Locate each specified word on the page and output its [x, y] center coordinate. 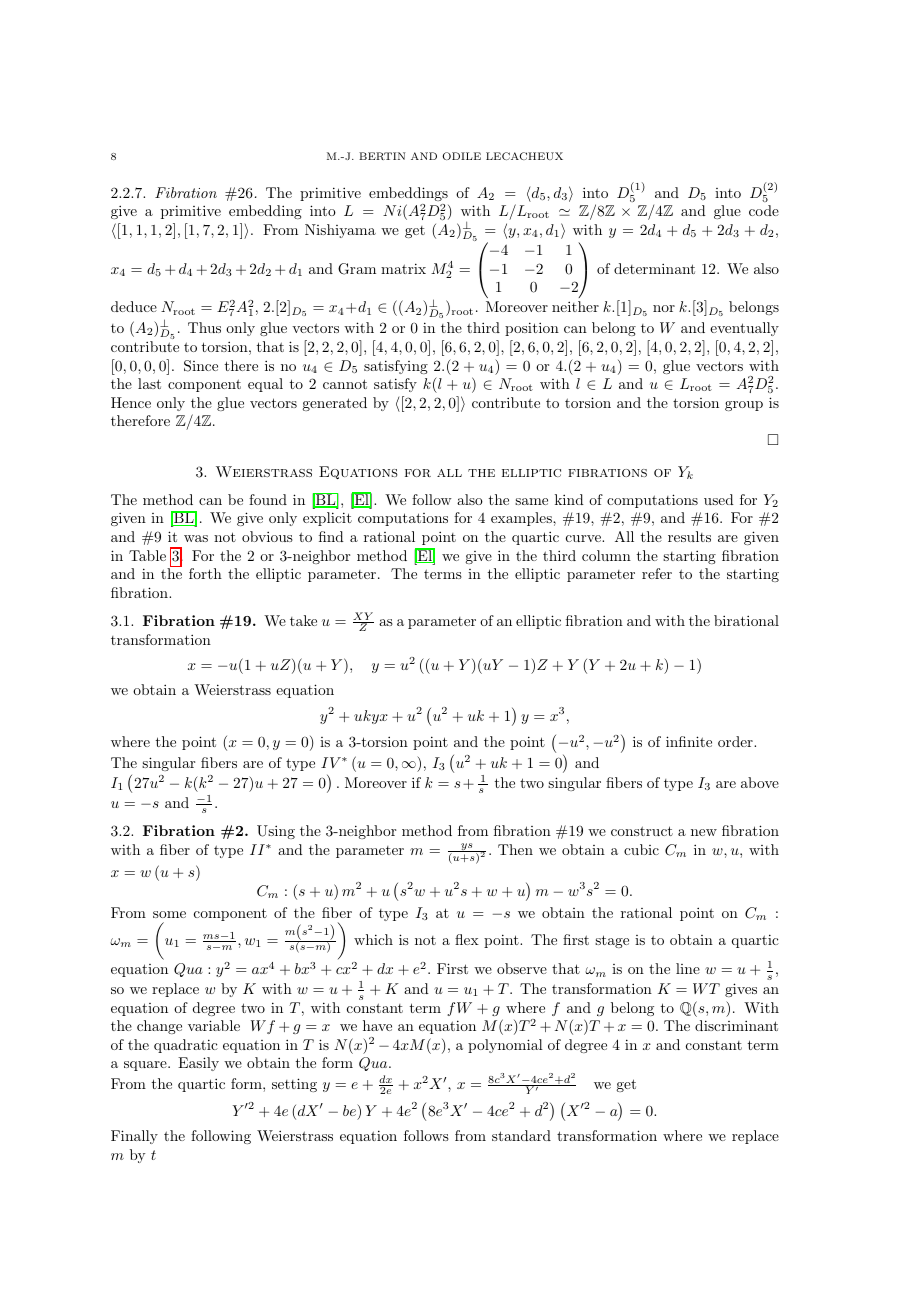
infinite [689, 741]
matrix [403, 268]
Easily [198, 1064]
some [169, 914]
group [744, 406]
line [688, 968]
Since [201, 366]
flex [467, 939]
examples [522, 519]
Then [515, 849]
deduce [134, 306]
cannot [345, 384]
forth [205, 573]
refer [657, 573]
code [764, 210]
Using [276, 832]
